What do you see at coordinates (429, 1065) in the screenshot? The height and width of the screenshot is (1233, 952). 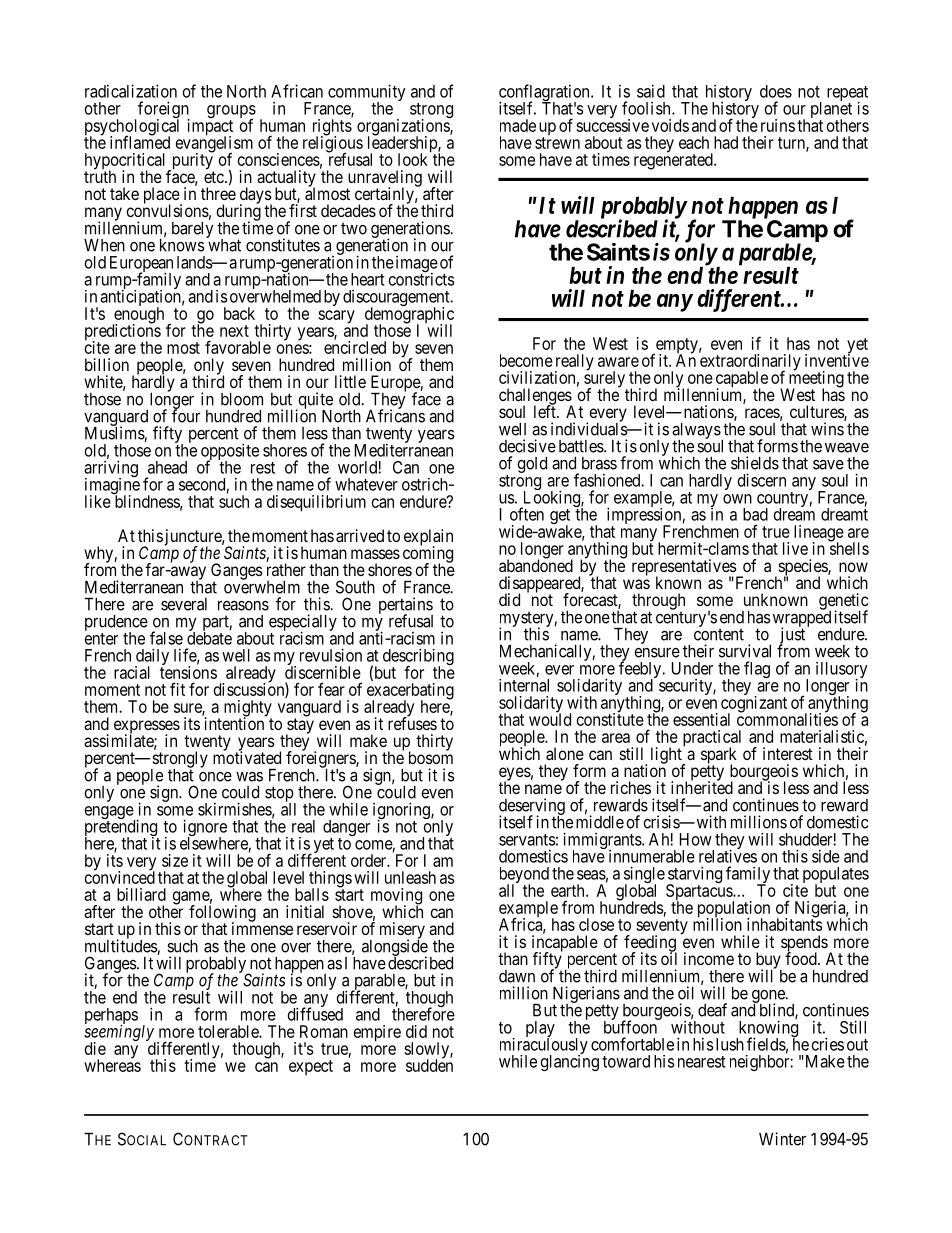 I see `sudden` at bounding box center [429, 1065].
